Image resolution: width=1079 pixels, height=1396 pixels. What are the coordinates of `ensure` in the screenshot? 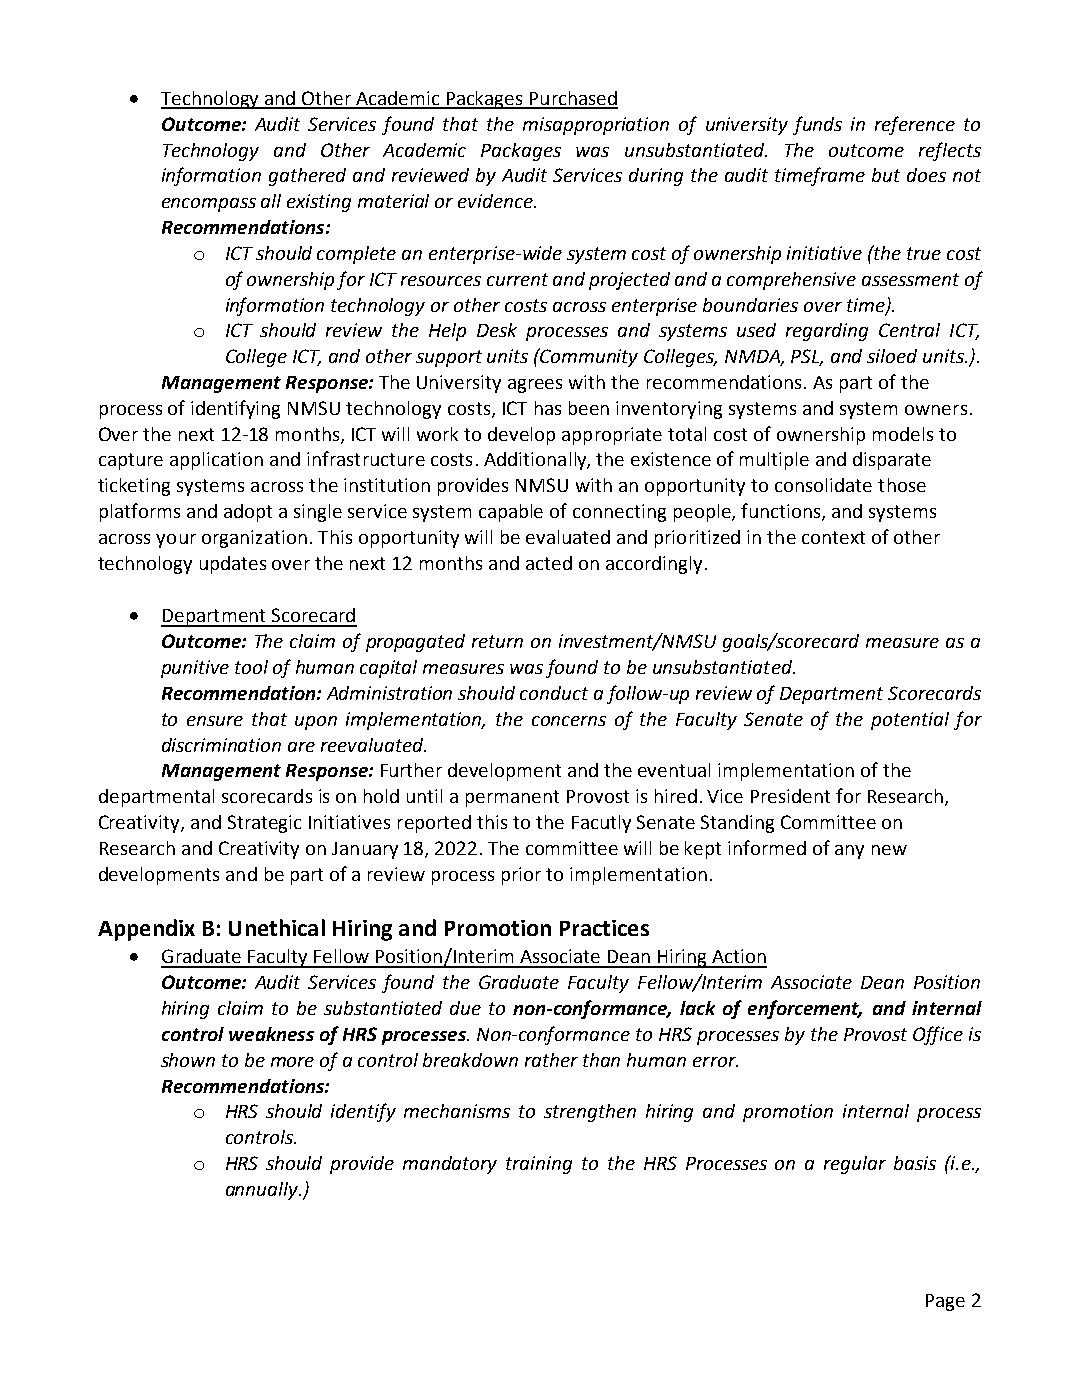 It's located at (215, 721).
